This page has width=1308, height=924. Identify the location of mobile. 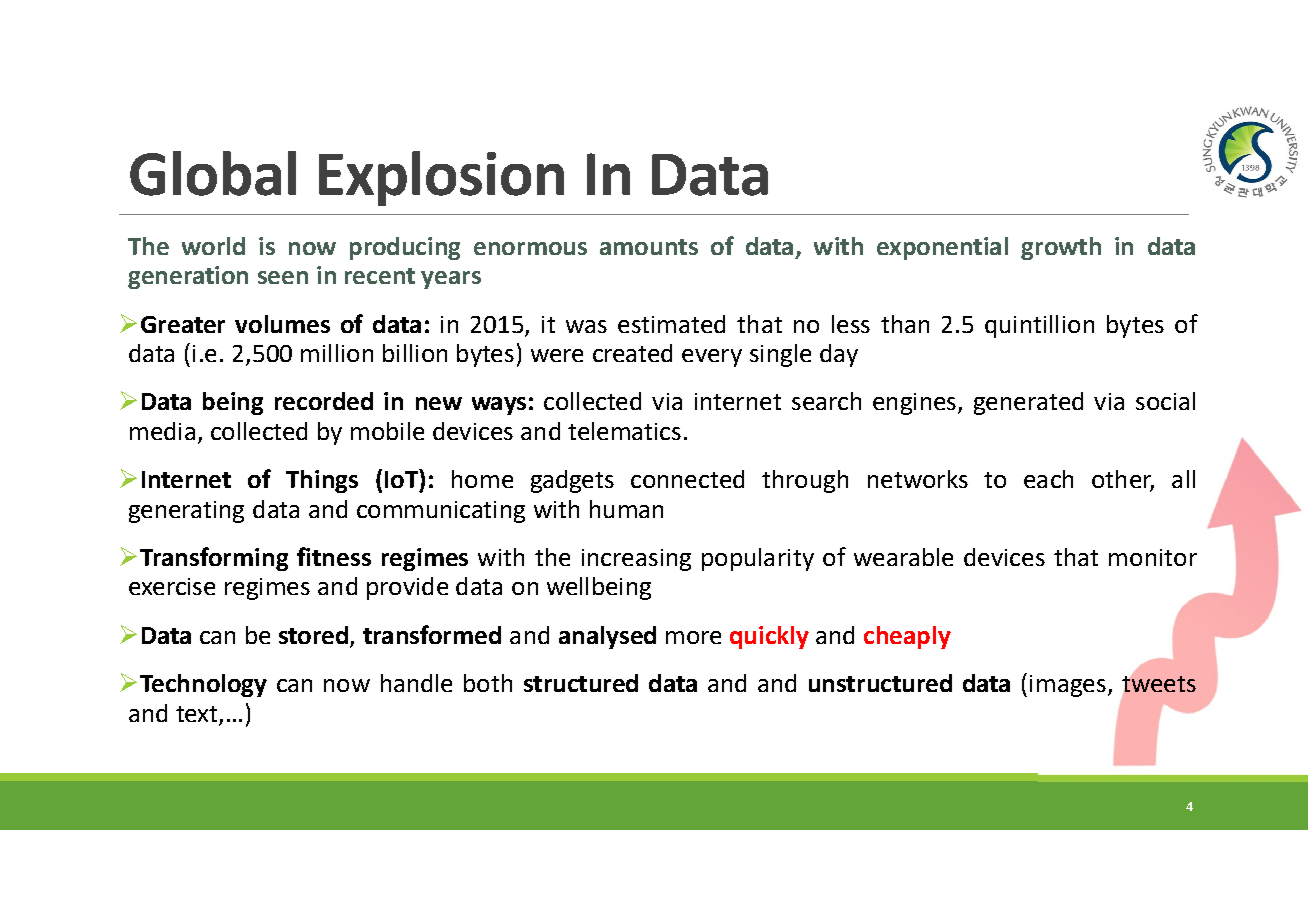
(387, 431).
